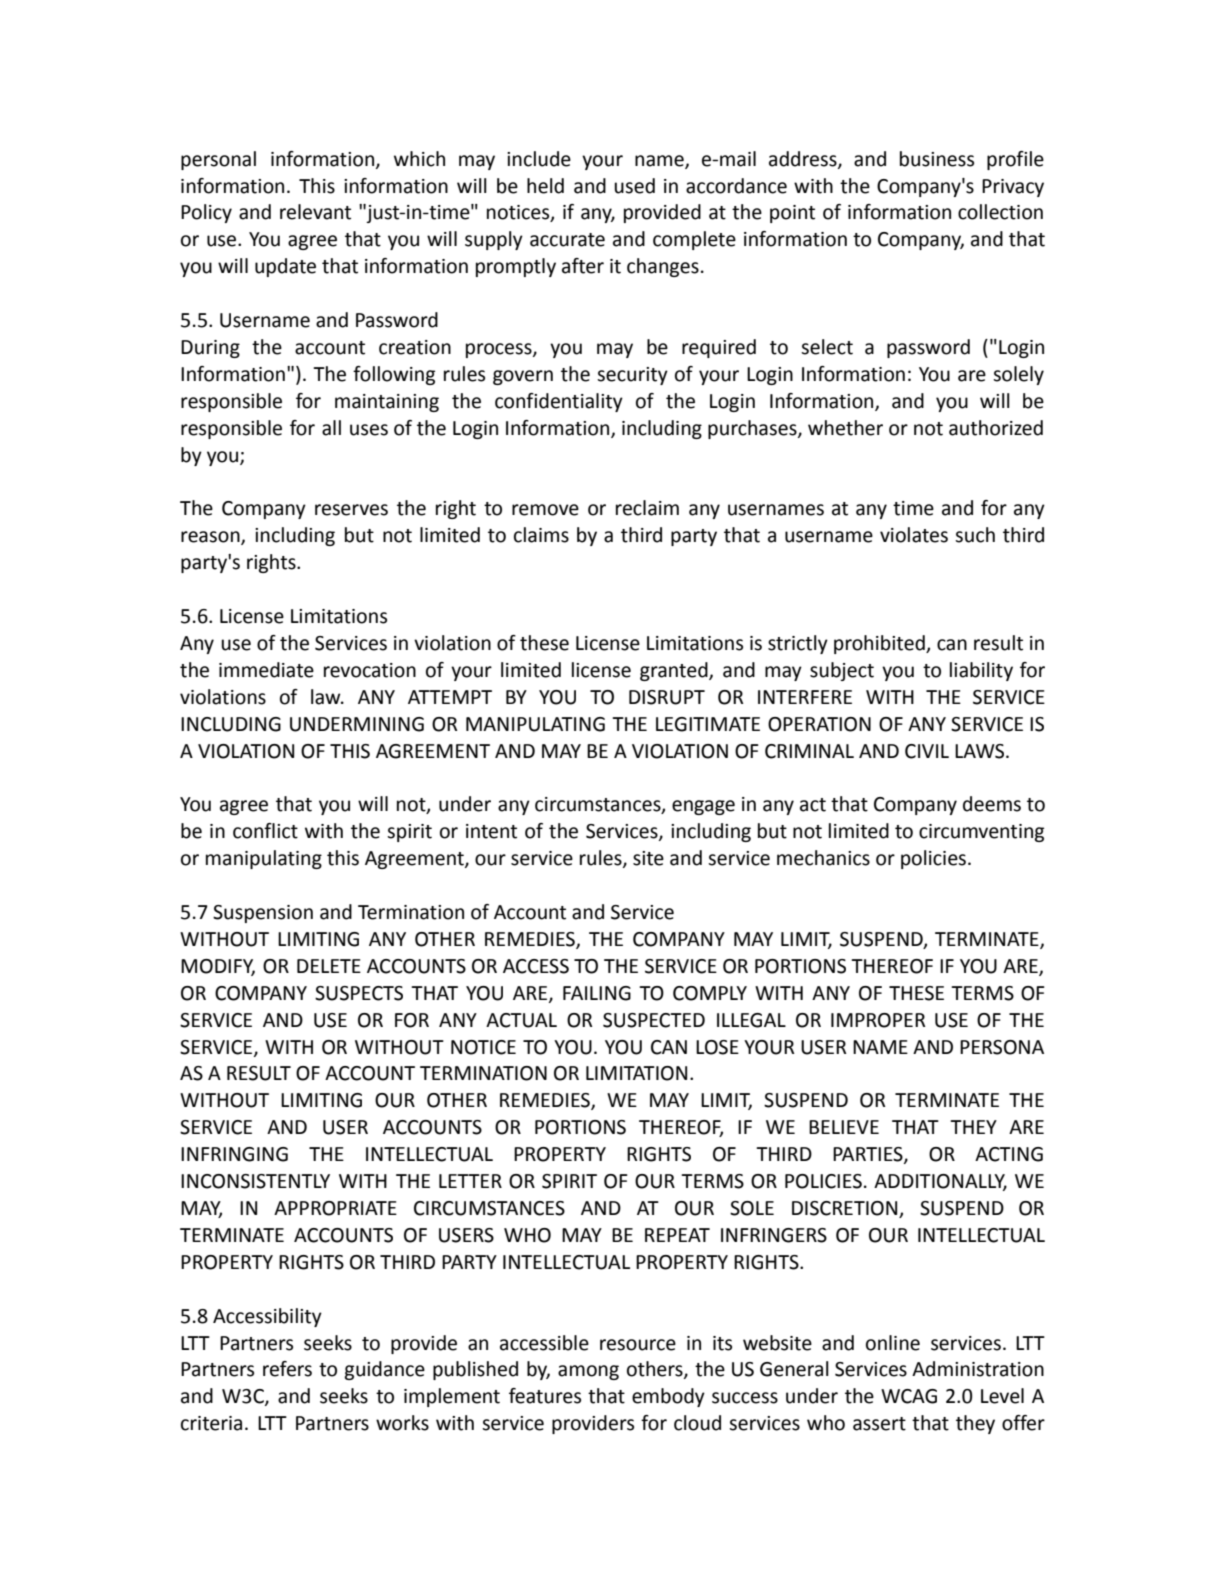 The height and width of the screenshot is (1587, 1226). What do you see at coordinates (597, 993) in the screenshot?
I see `FAILING` at bounding box center [597, 993].
